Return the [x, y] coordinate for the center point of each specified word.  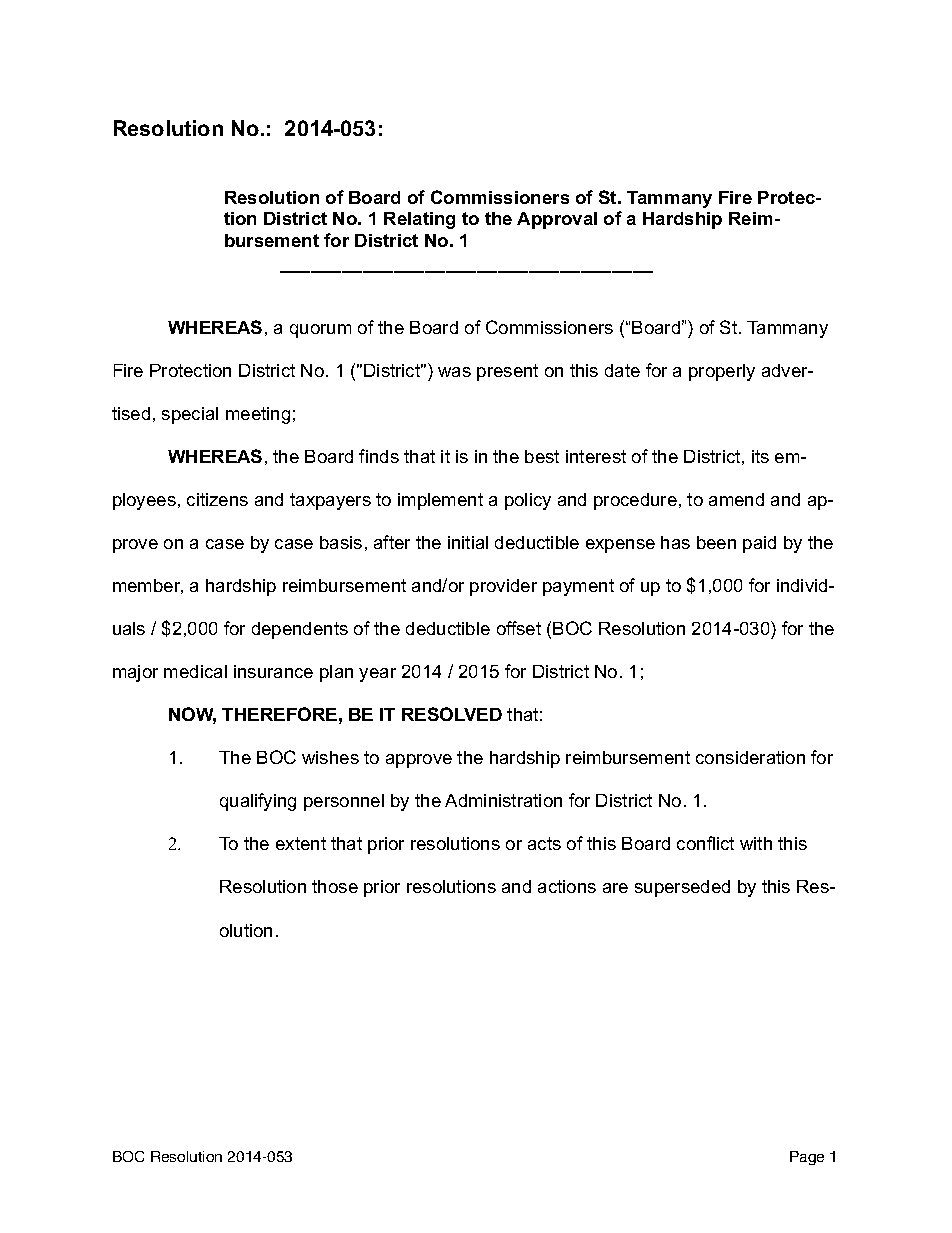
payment [578, 587]
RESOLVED [452, 714]
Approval [557, 220]
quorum [320, 331]
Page [807, 1158]
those [335, 886]
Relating [419, 220]
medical [195, 671]
